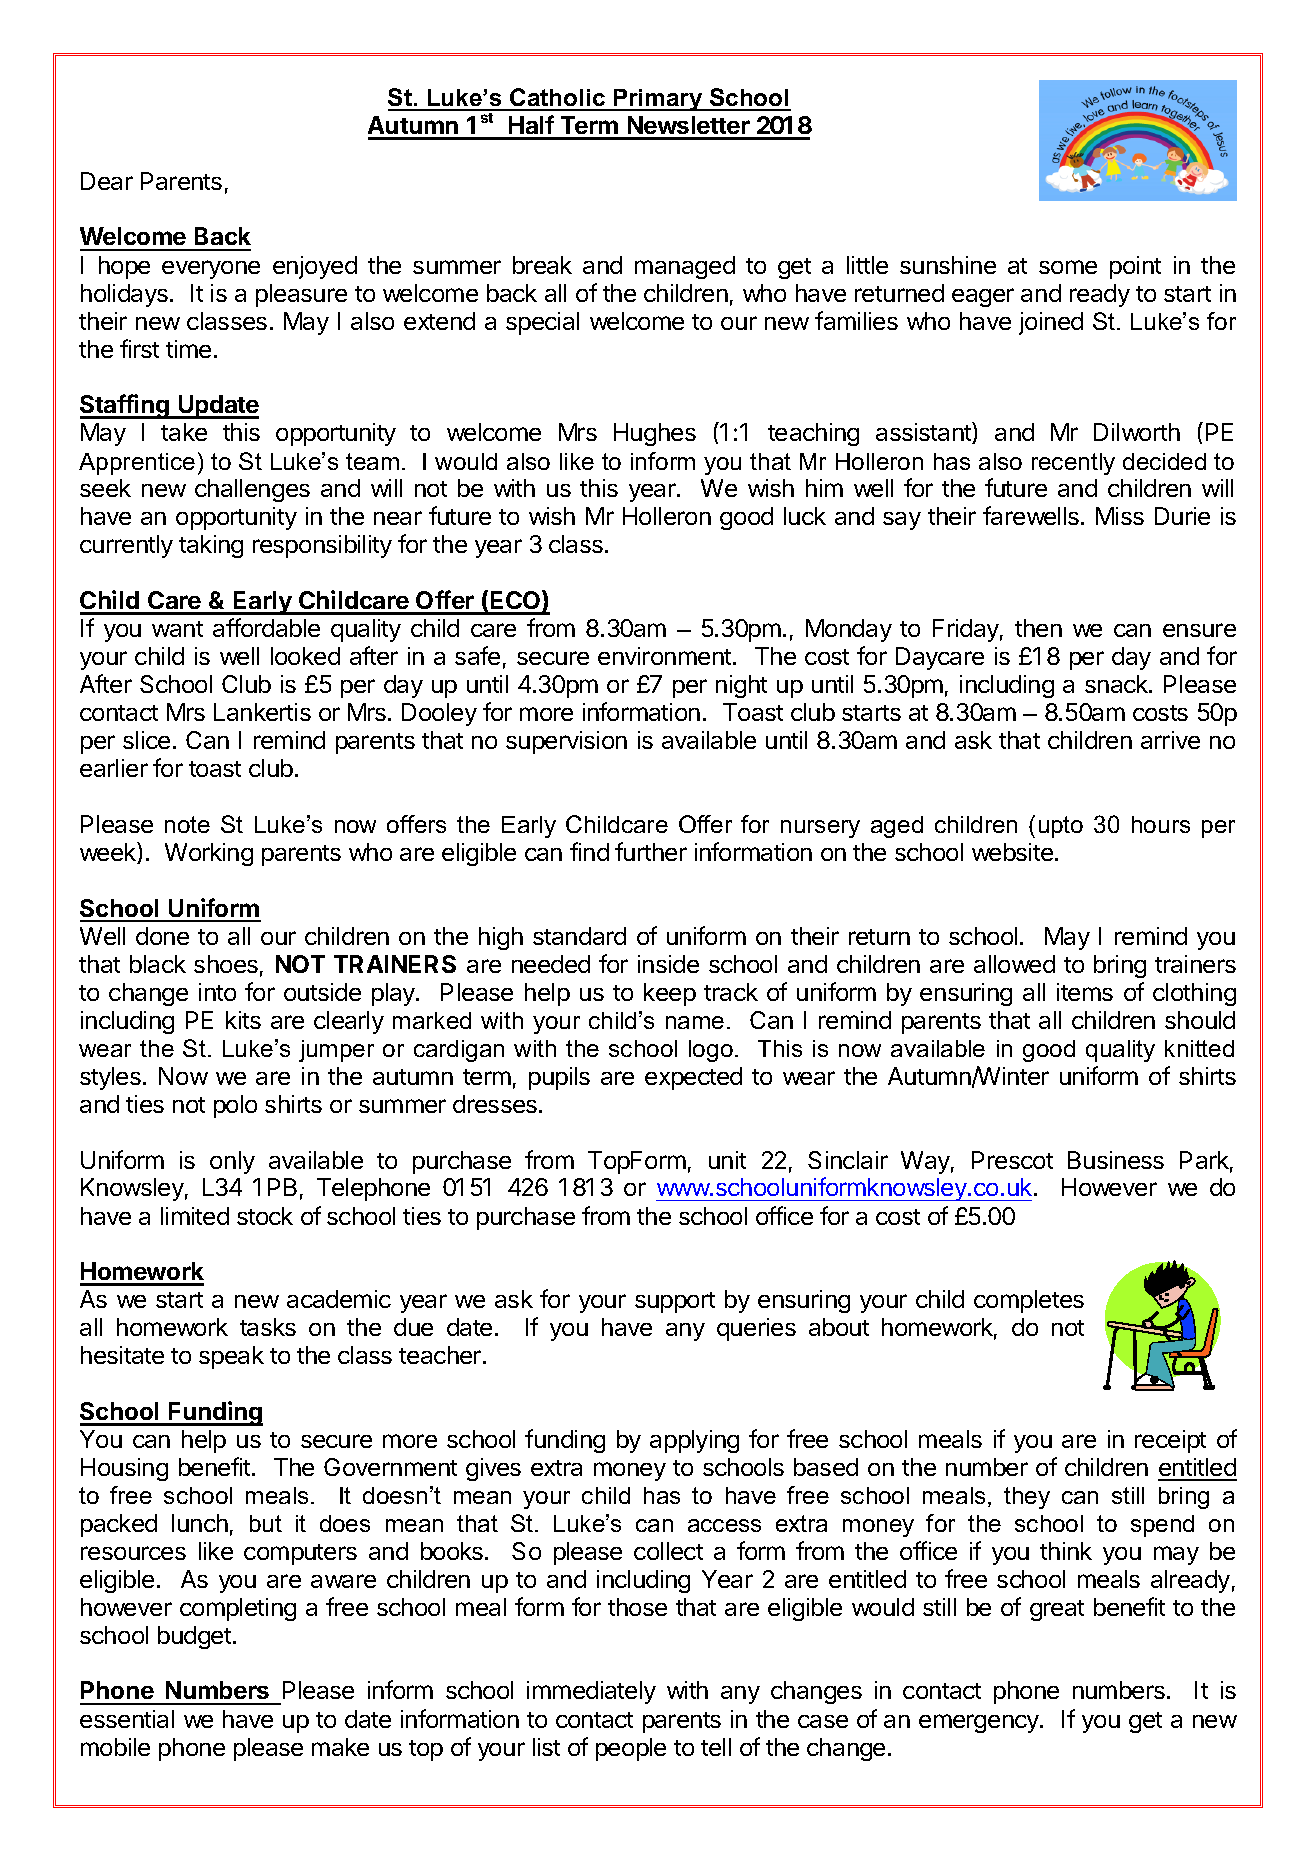  I want to click on some, so click(1068, 267).
